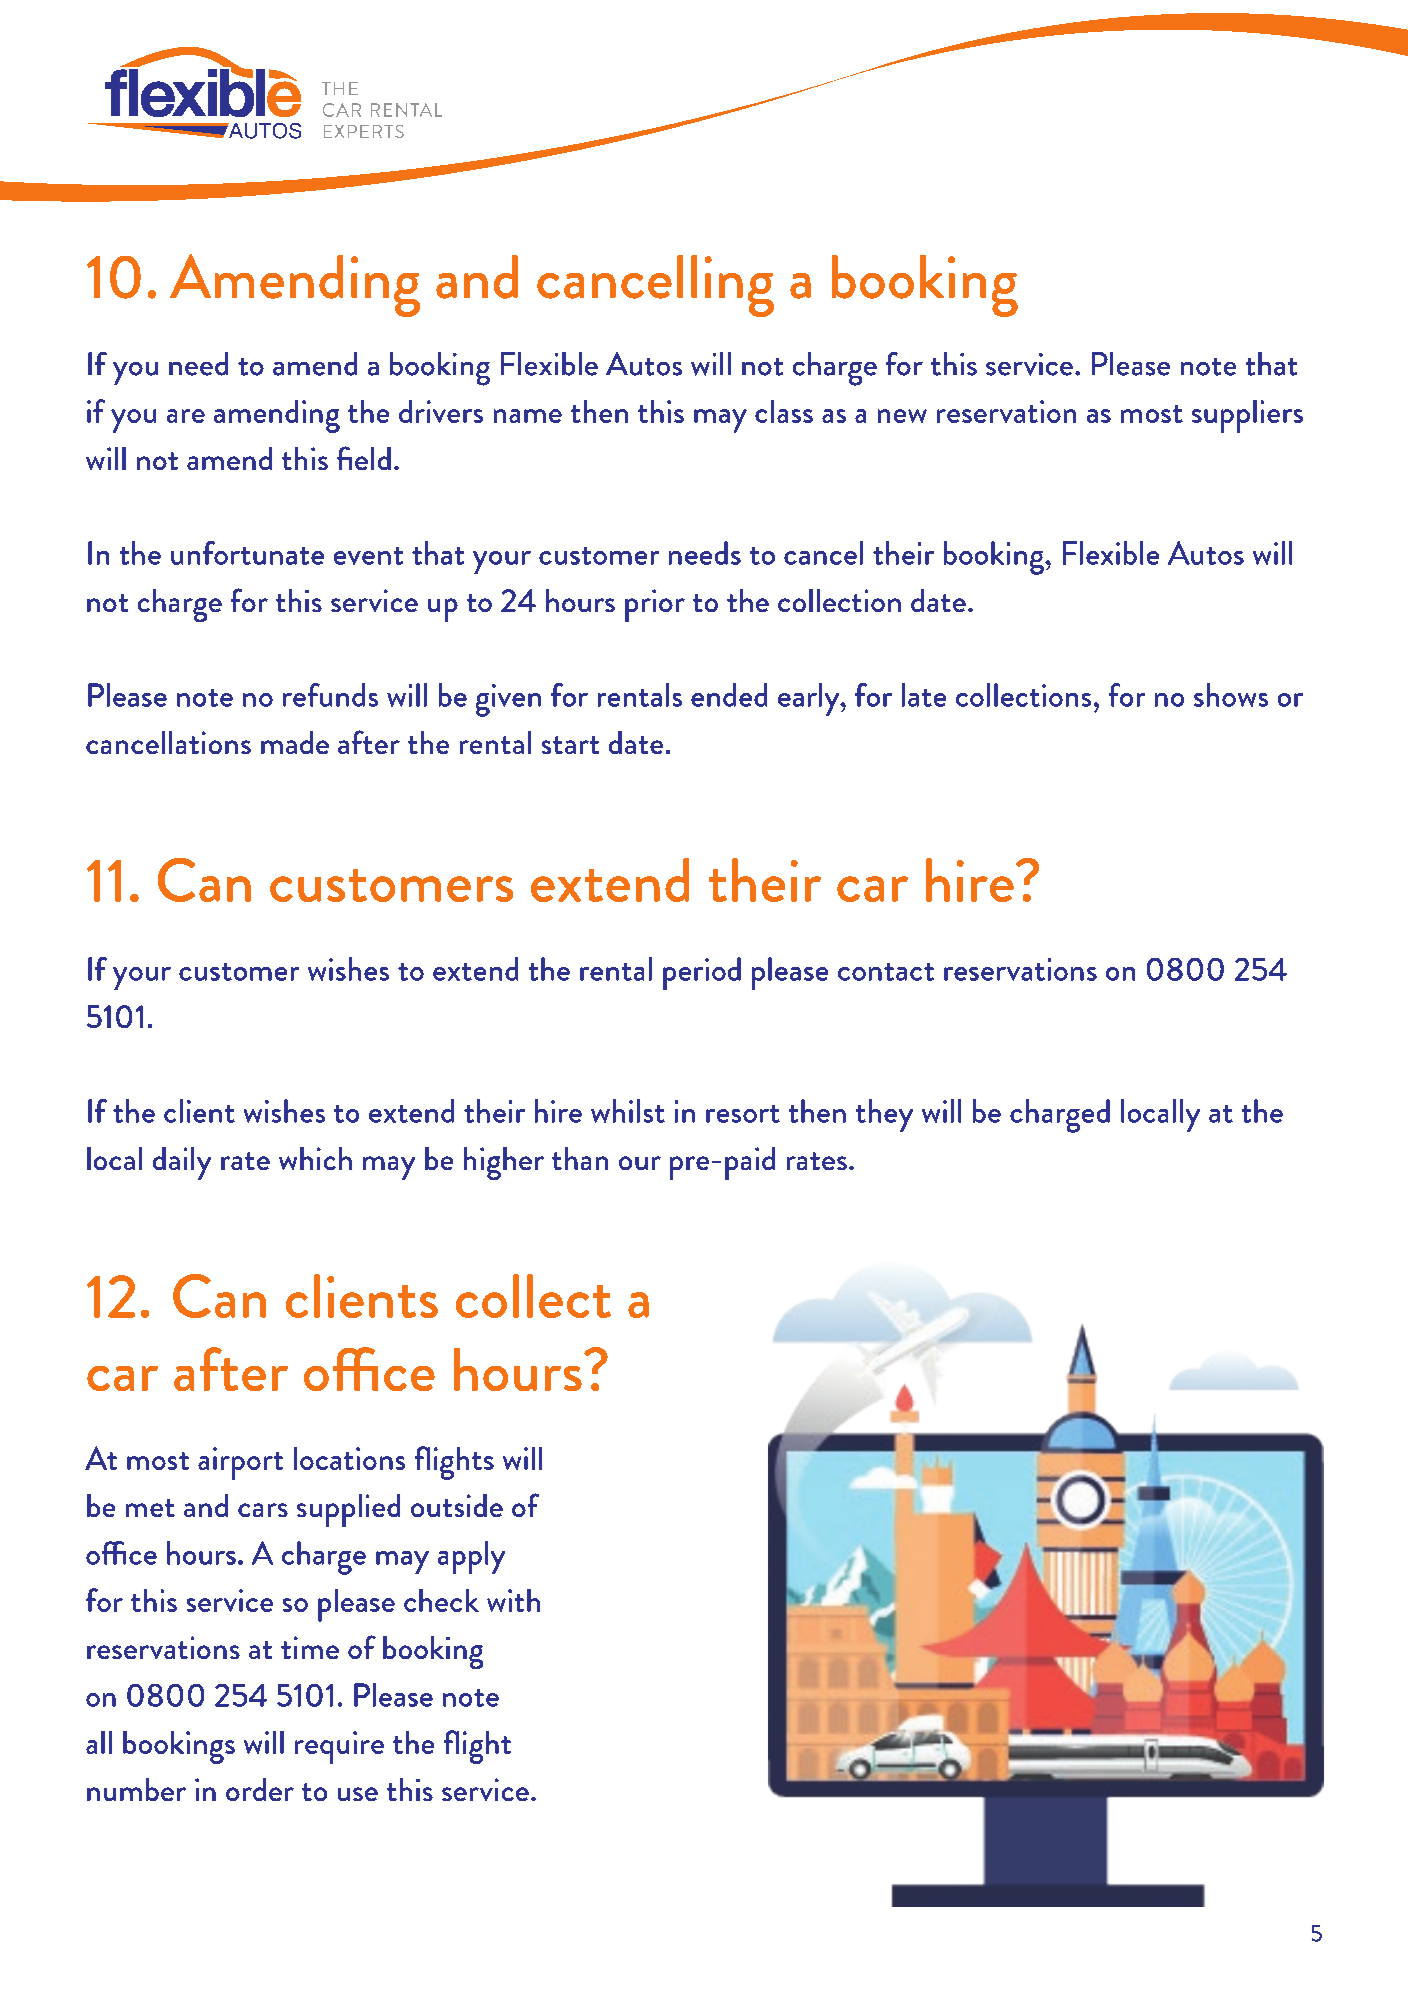 The width and height of the screenshot is (1408, 1992). Describe the element at coordinates (784, 411) in the screenshot. I see `class` at that location.
